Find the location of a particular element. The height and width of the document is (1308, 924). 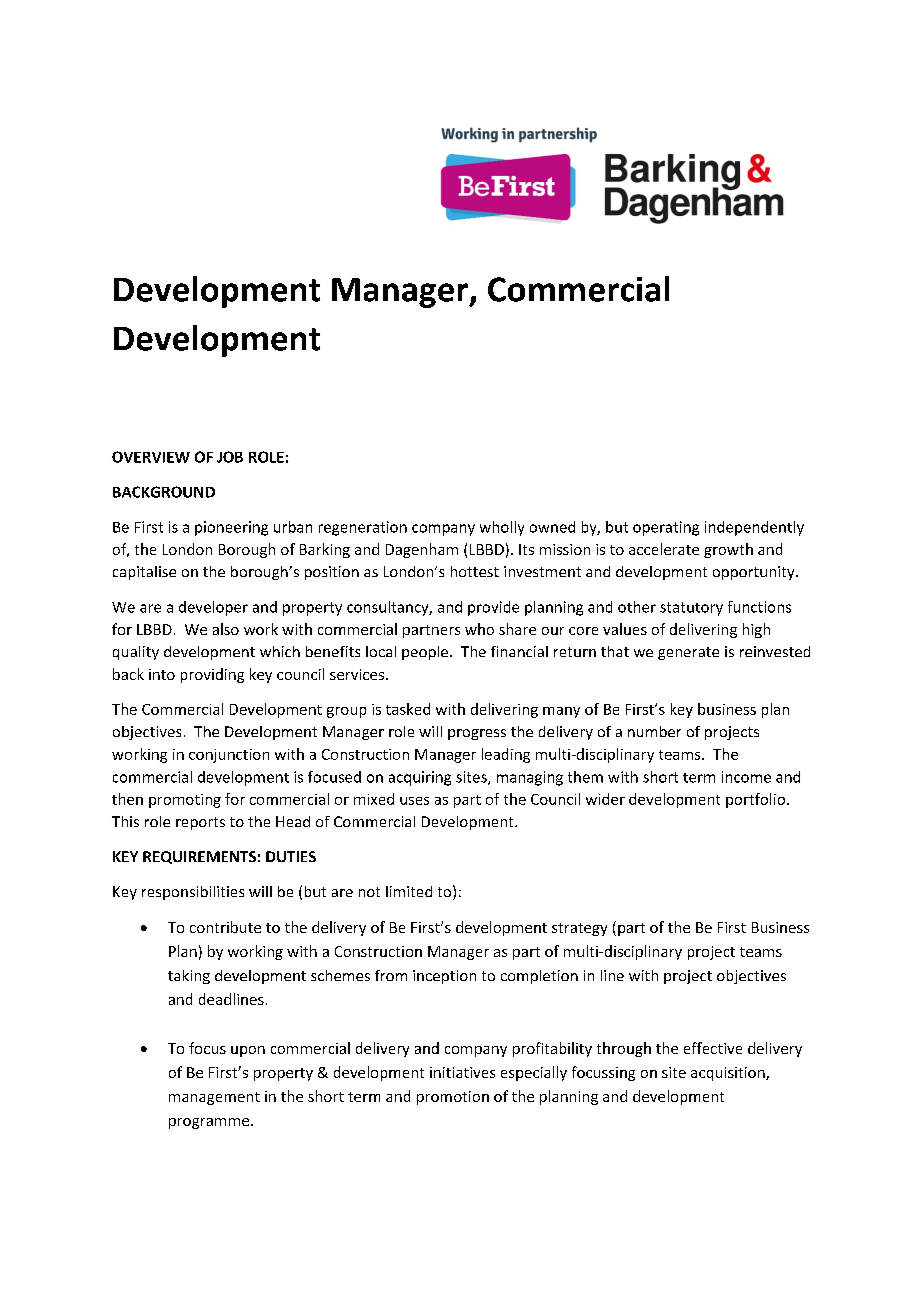

promotion is located at coordinates (453, 1098).
